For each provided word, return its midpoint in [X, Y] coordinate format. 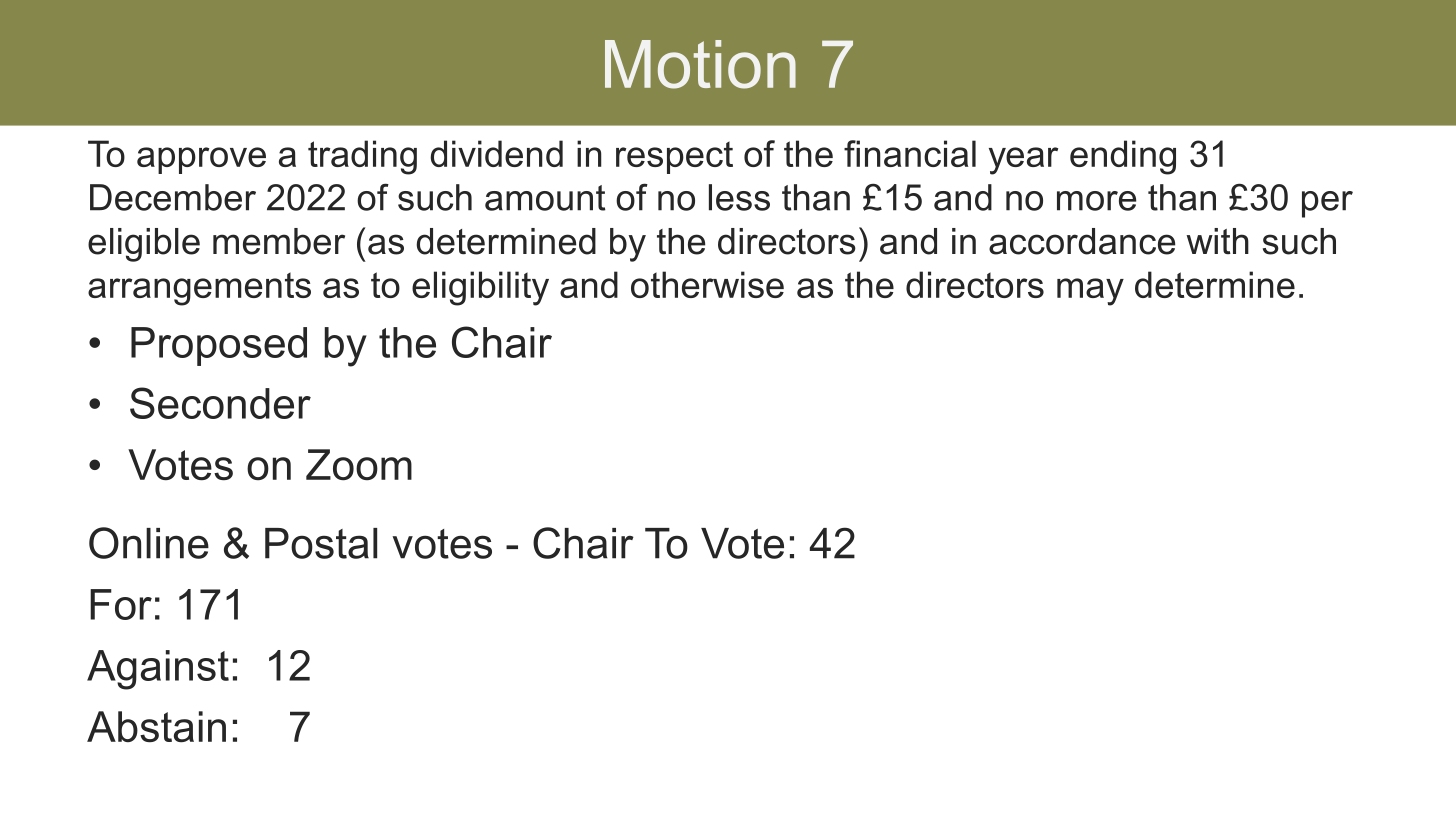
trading [362, 157]
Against [158, 670]
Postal [321, 543]
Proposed [219, 346]
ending [1123, 157]
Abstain [156, 727]
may [1090, 292]
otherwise [707, 284]
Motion [700, 64]
